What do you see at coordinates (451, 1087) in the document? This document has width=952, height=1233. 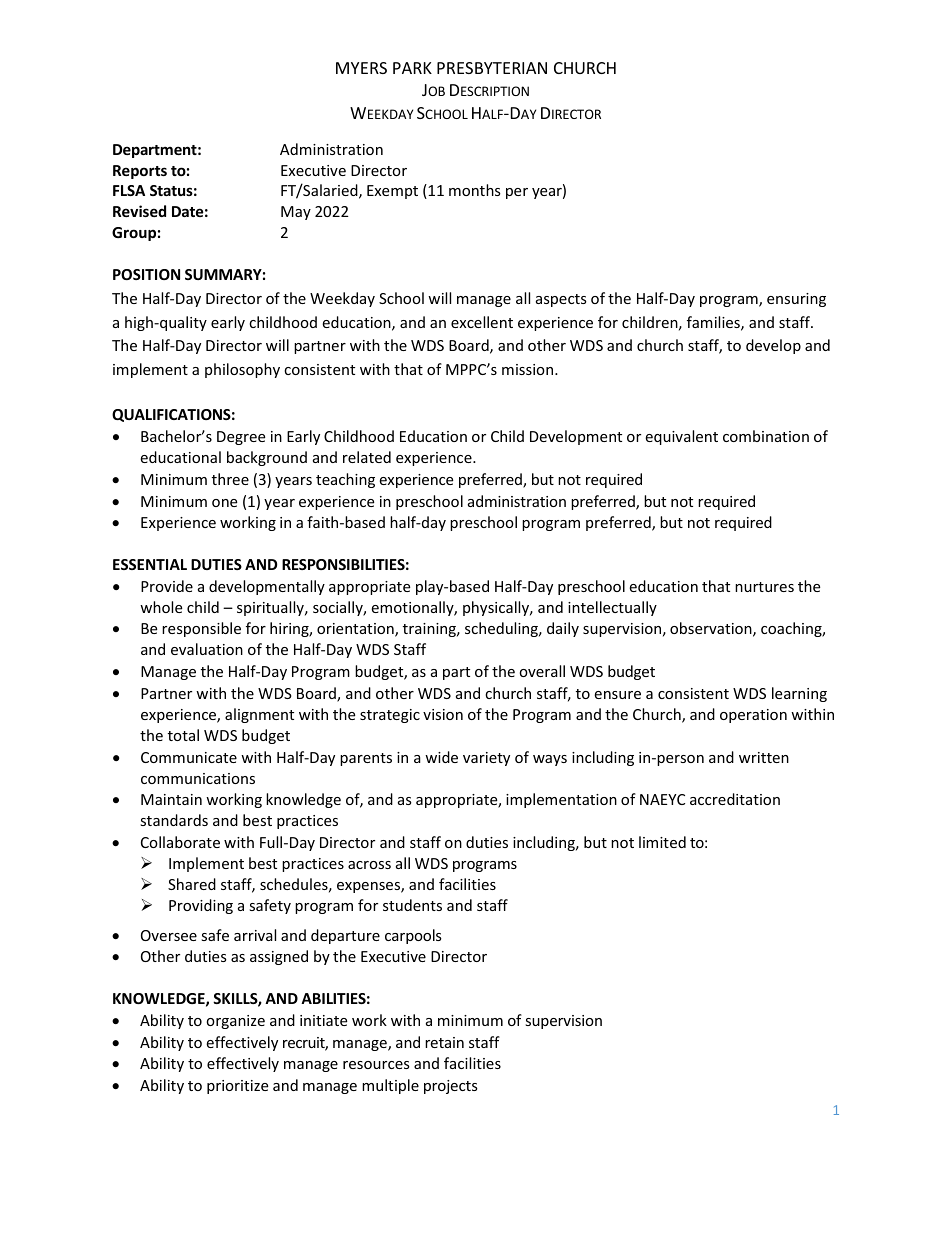 I see `projects` at bounding box center [451, 1087].
